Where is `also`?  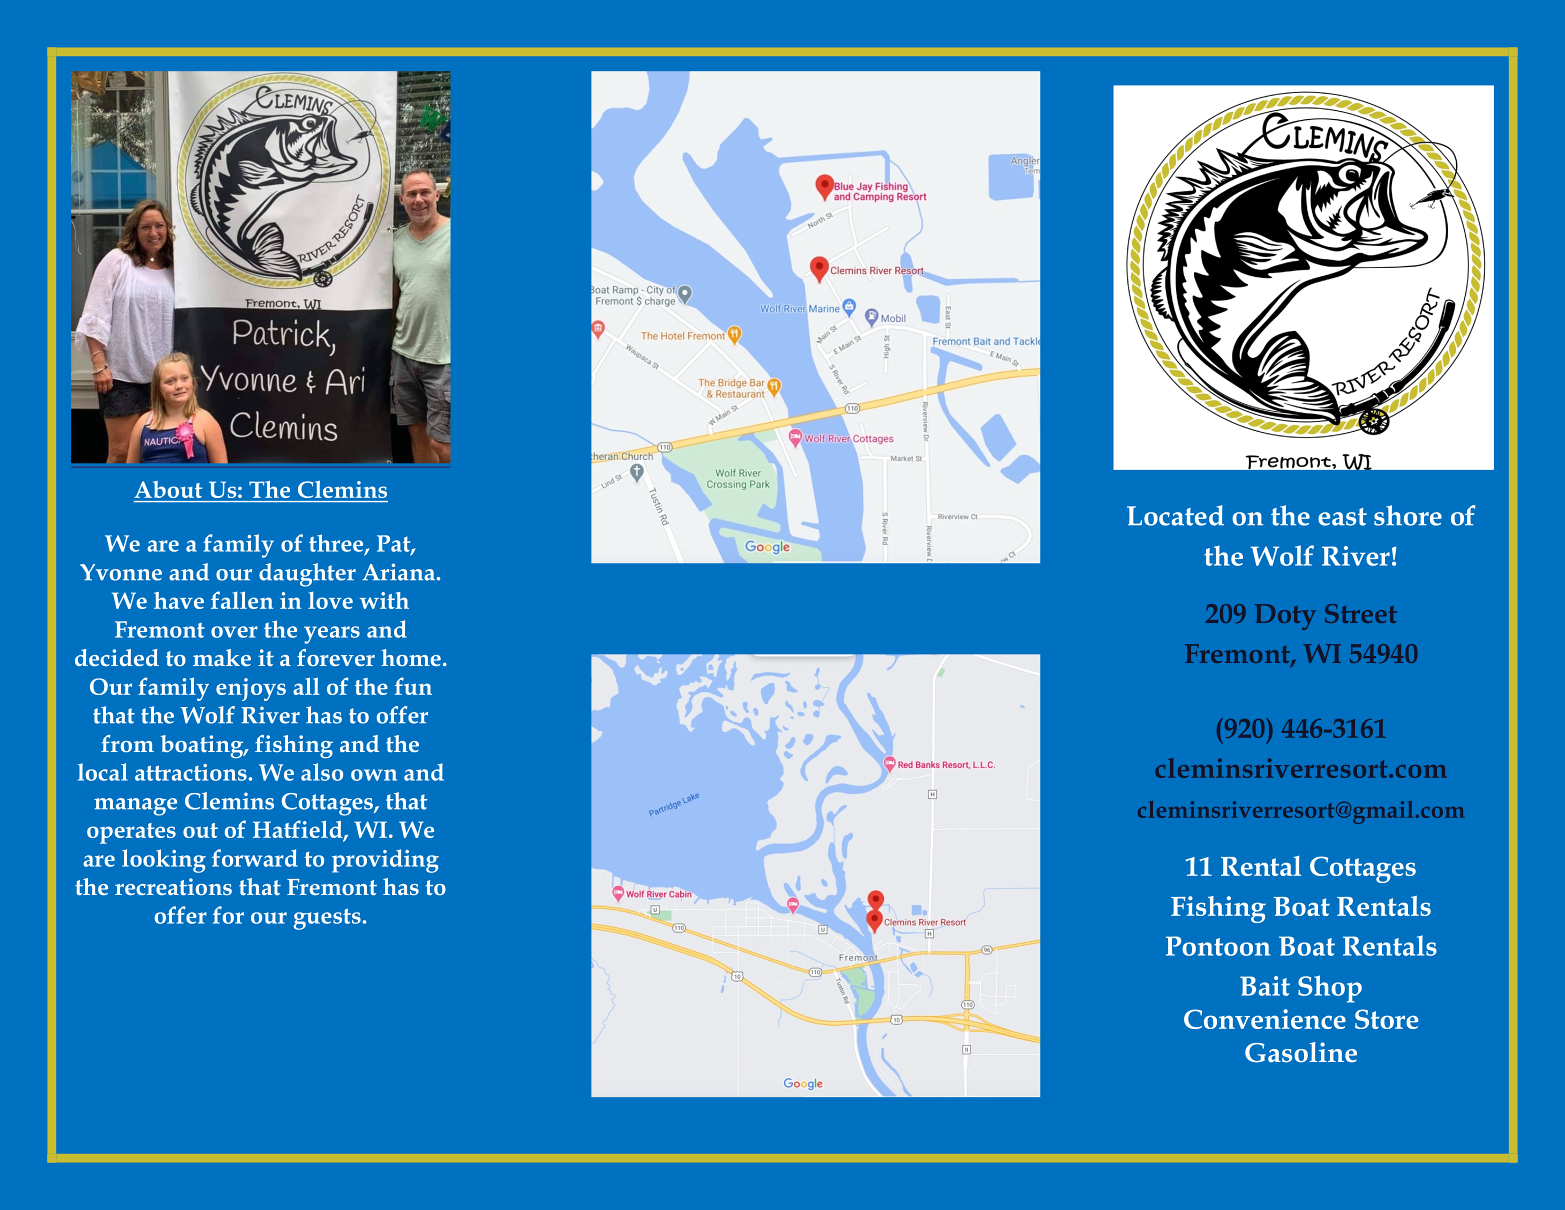
also is located at coordinates (322, 772).
